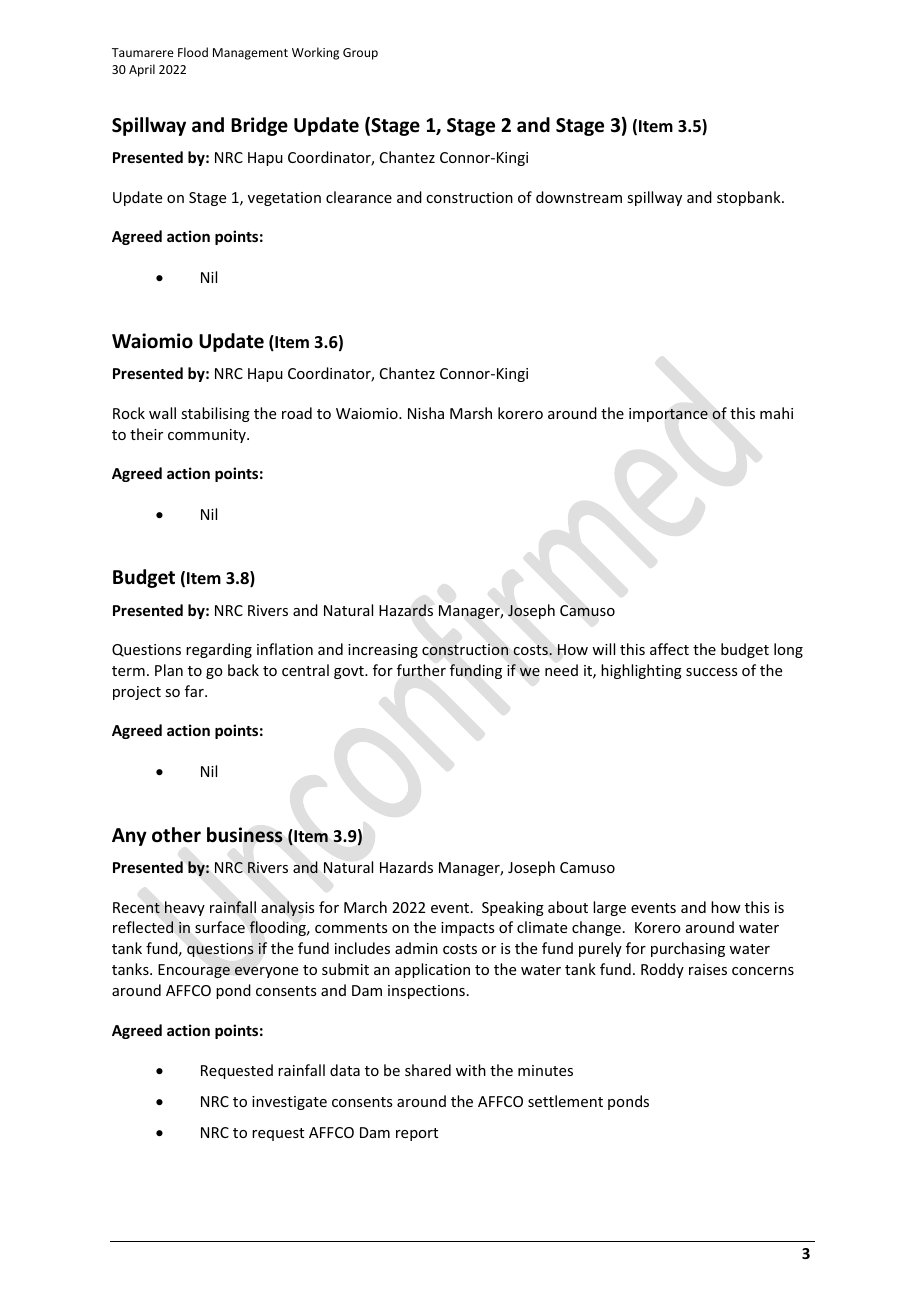 This screenshot has height=1308, width=924. Describe the element at coordinates (513, 908) in the screenshot. I see `Speaking` at that location.
